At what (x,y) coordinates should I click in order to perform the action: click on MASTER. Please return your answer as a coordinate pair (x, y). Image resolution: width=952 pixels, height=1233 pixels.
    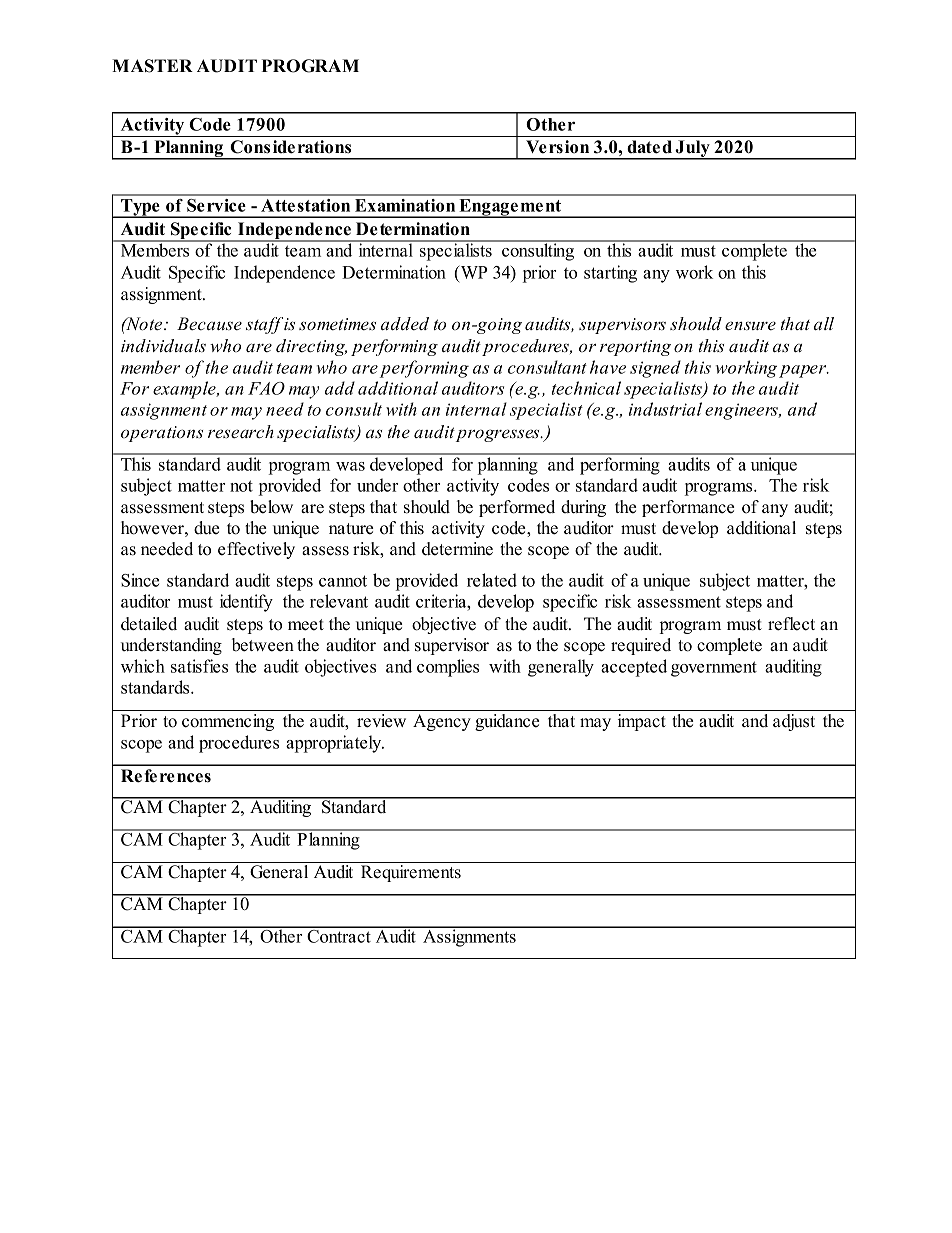
    Looking at the image, I should click on (152, 66).
